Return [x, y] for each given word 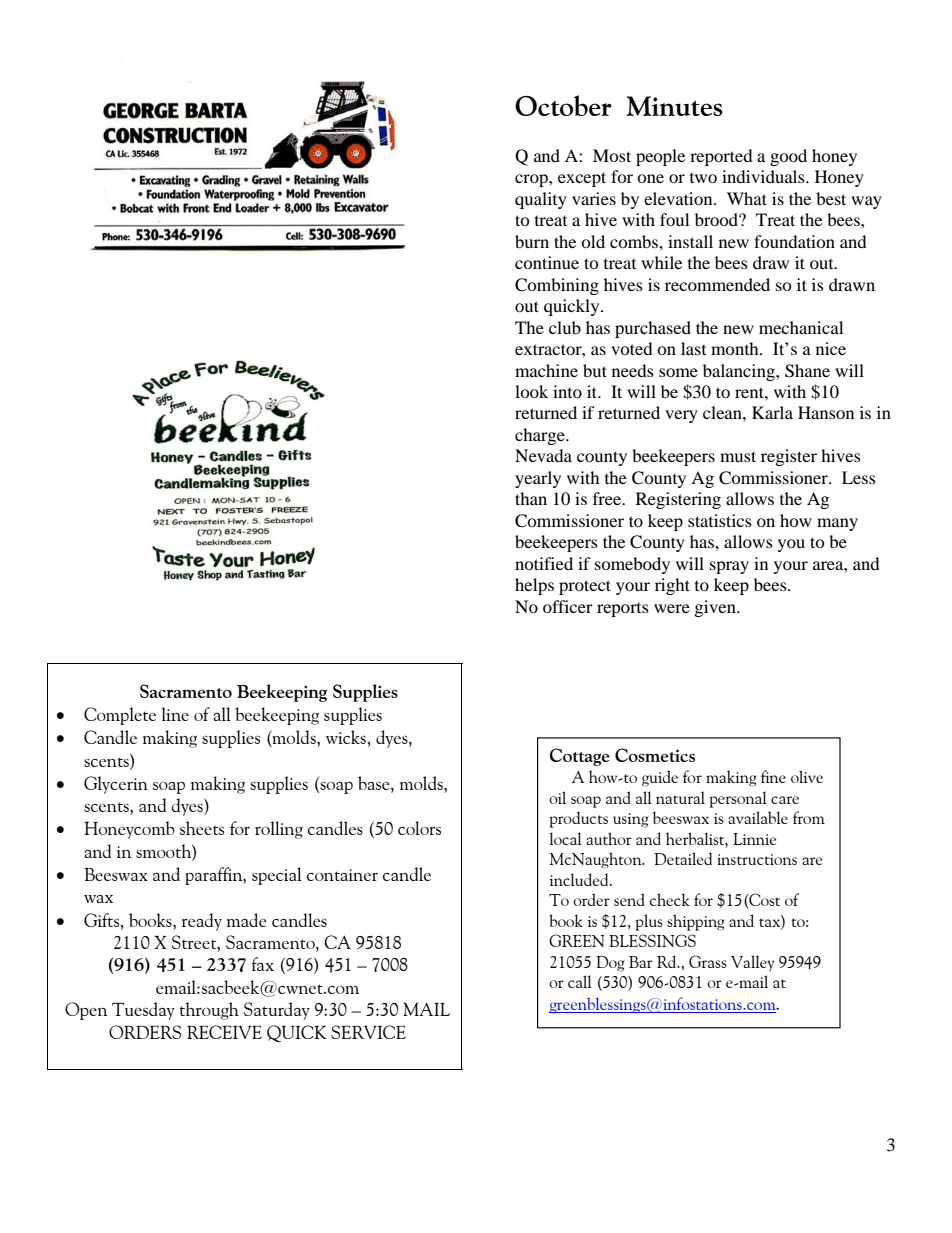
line [175, 714]
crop [532, 180]
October [563, 105]
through [209, 1011]
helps [534, 586]
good [788, 157]
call [580, 981]
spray [729, 567]
